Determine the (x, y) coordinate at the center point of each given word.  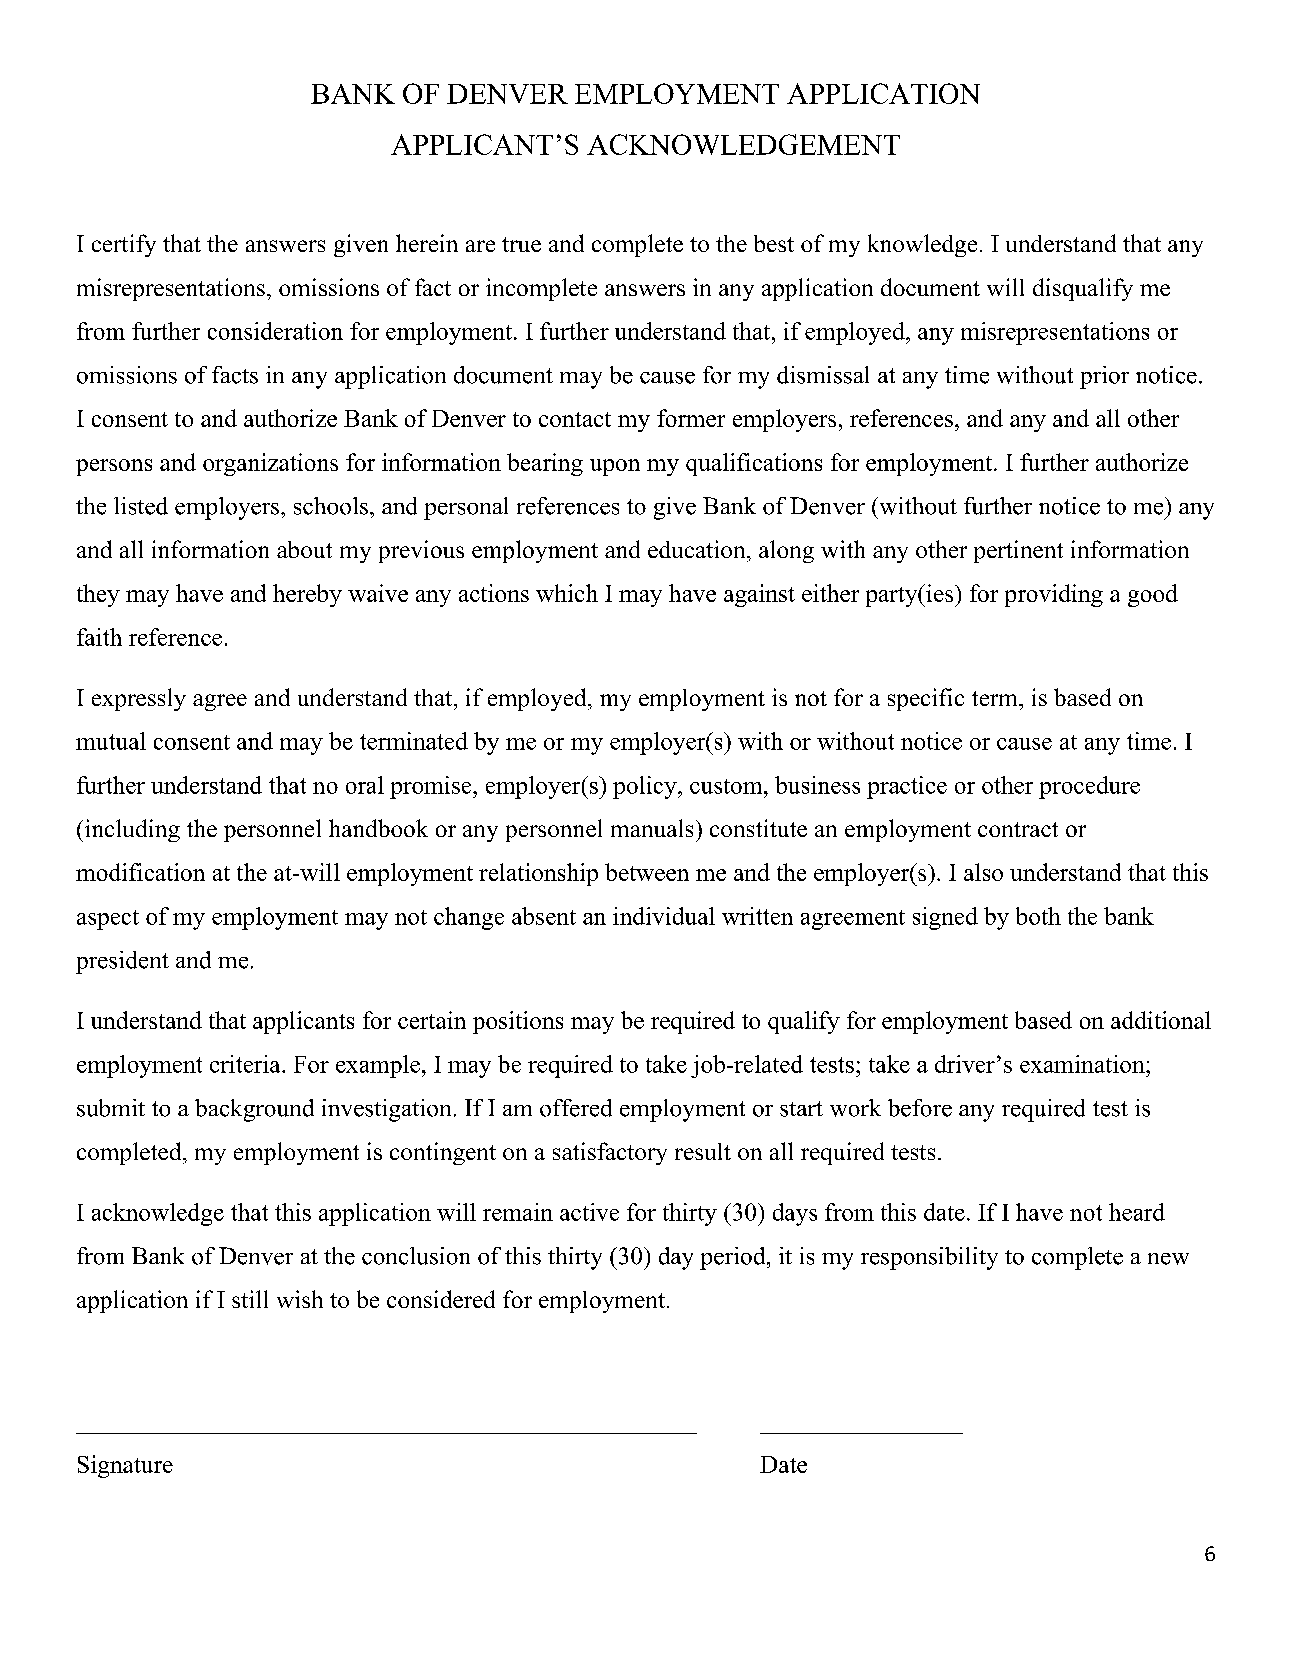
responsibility (929, 1258)
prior (1104, 377)
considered (441, 1299)
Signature (125, 1466)
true (521, 244)
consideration (275, 331)
